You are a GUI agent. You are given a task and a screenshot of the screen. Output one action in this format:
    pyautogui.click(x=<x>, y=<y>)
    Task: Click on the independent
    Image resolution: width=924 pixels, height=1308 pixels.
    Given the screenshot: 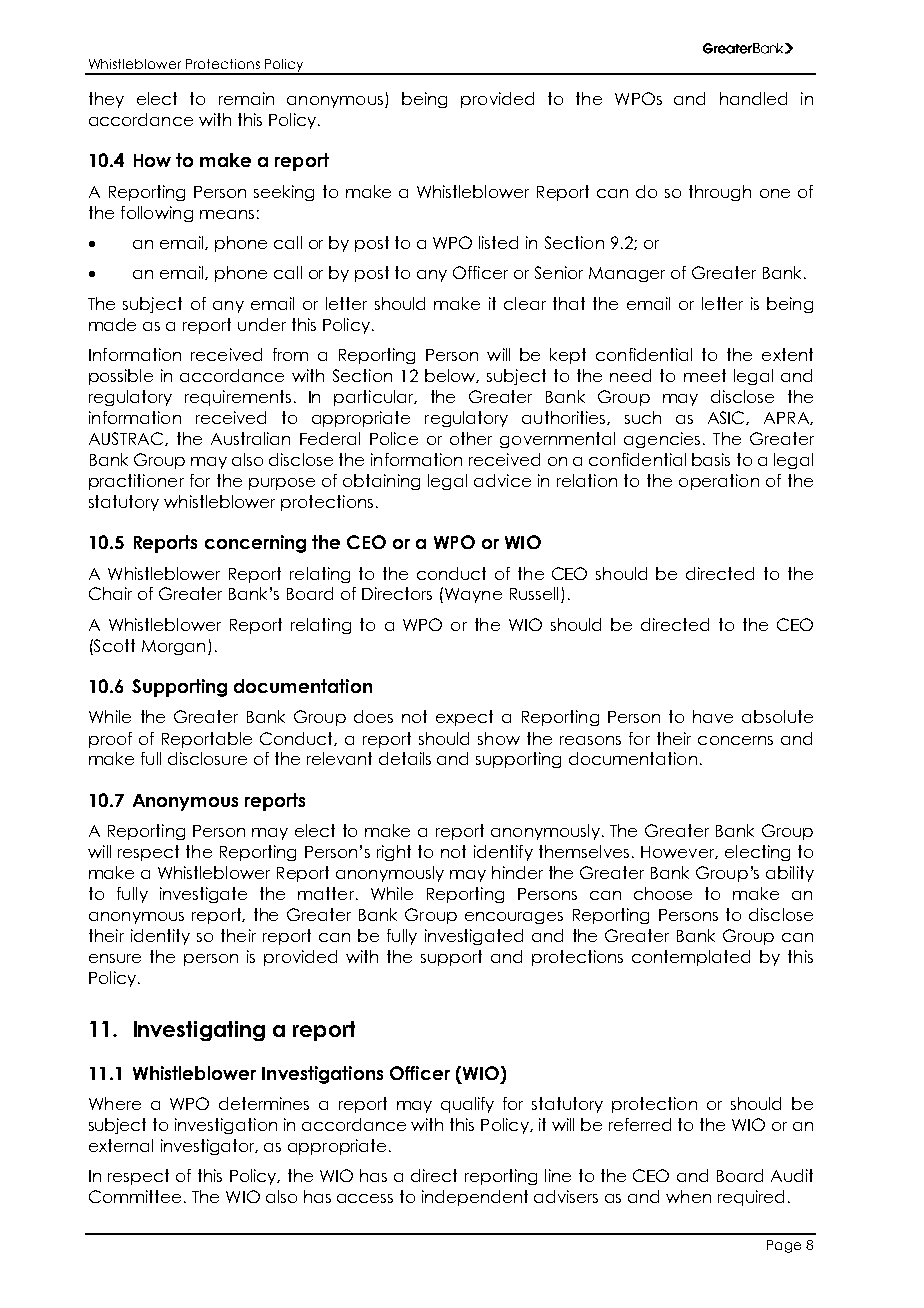 What is the action you would take?
    pyautogui.click(x=475, y=1198)
